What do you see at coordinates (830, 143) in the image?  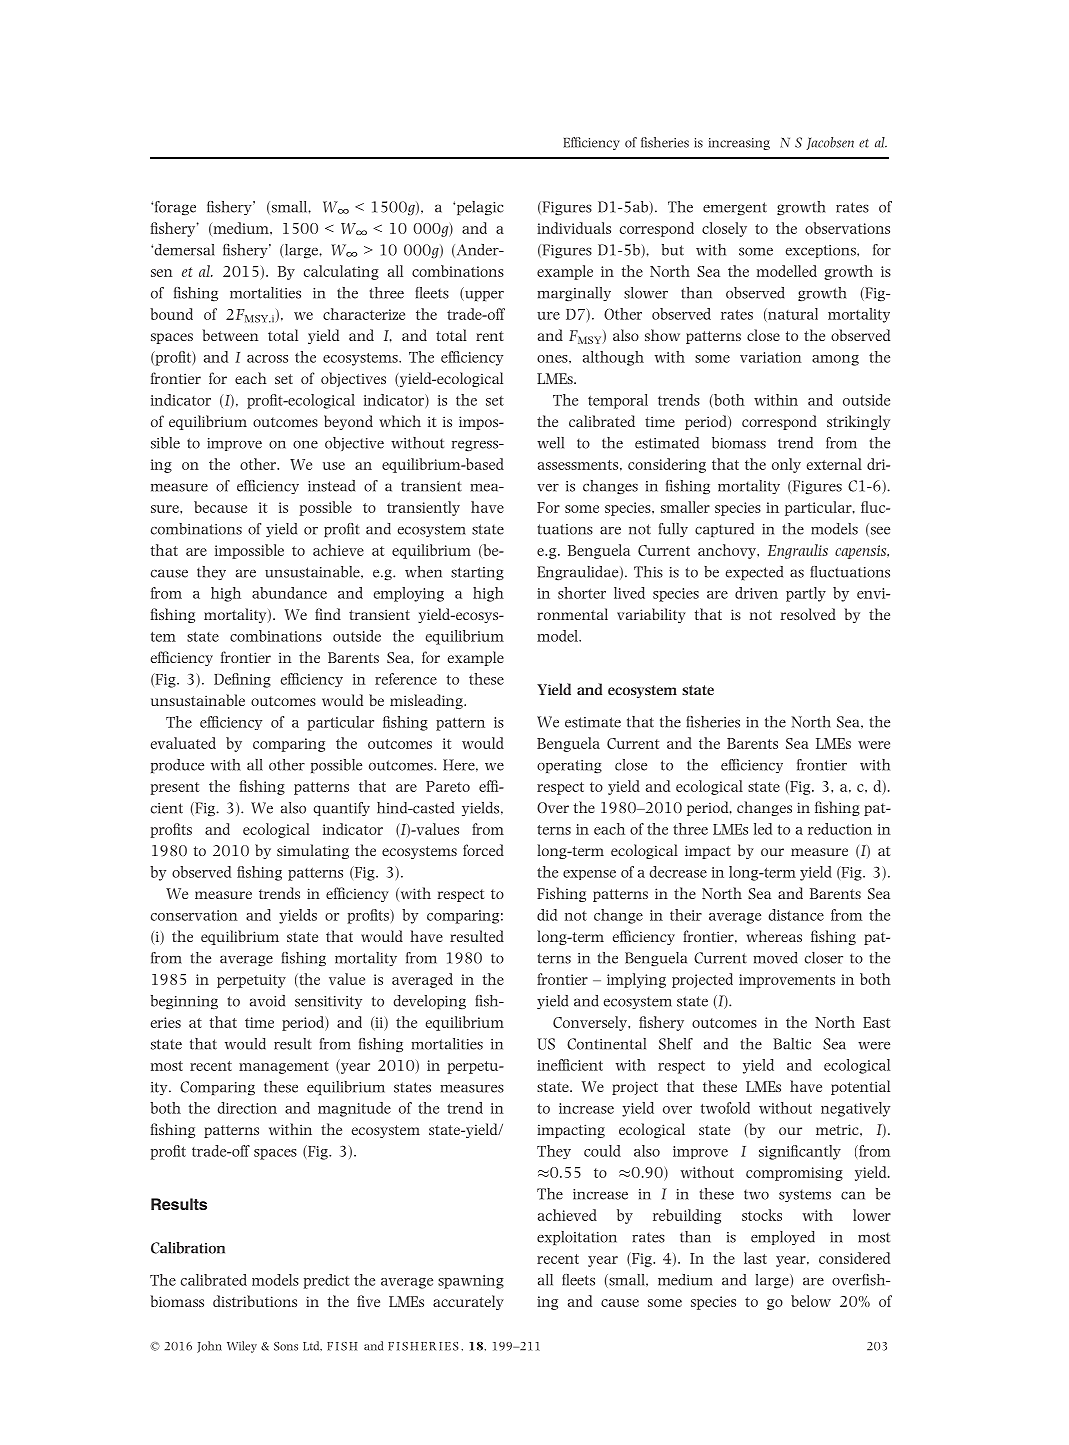 I see `Jacobsen` at bounding box center [830, 143].
